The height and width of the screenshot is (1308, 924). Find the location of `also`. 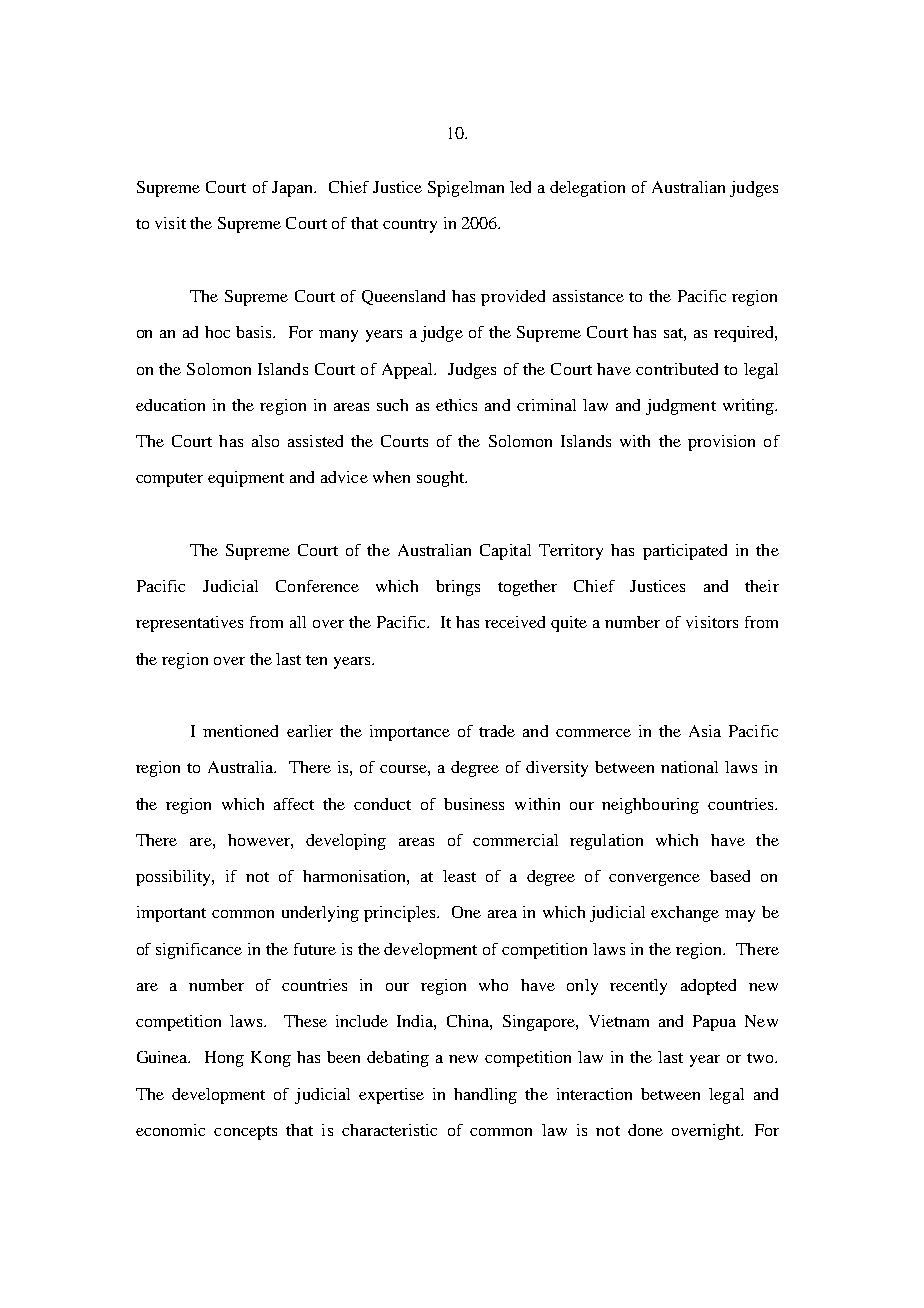

also is located at coordinates (265, 441).
